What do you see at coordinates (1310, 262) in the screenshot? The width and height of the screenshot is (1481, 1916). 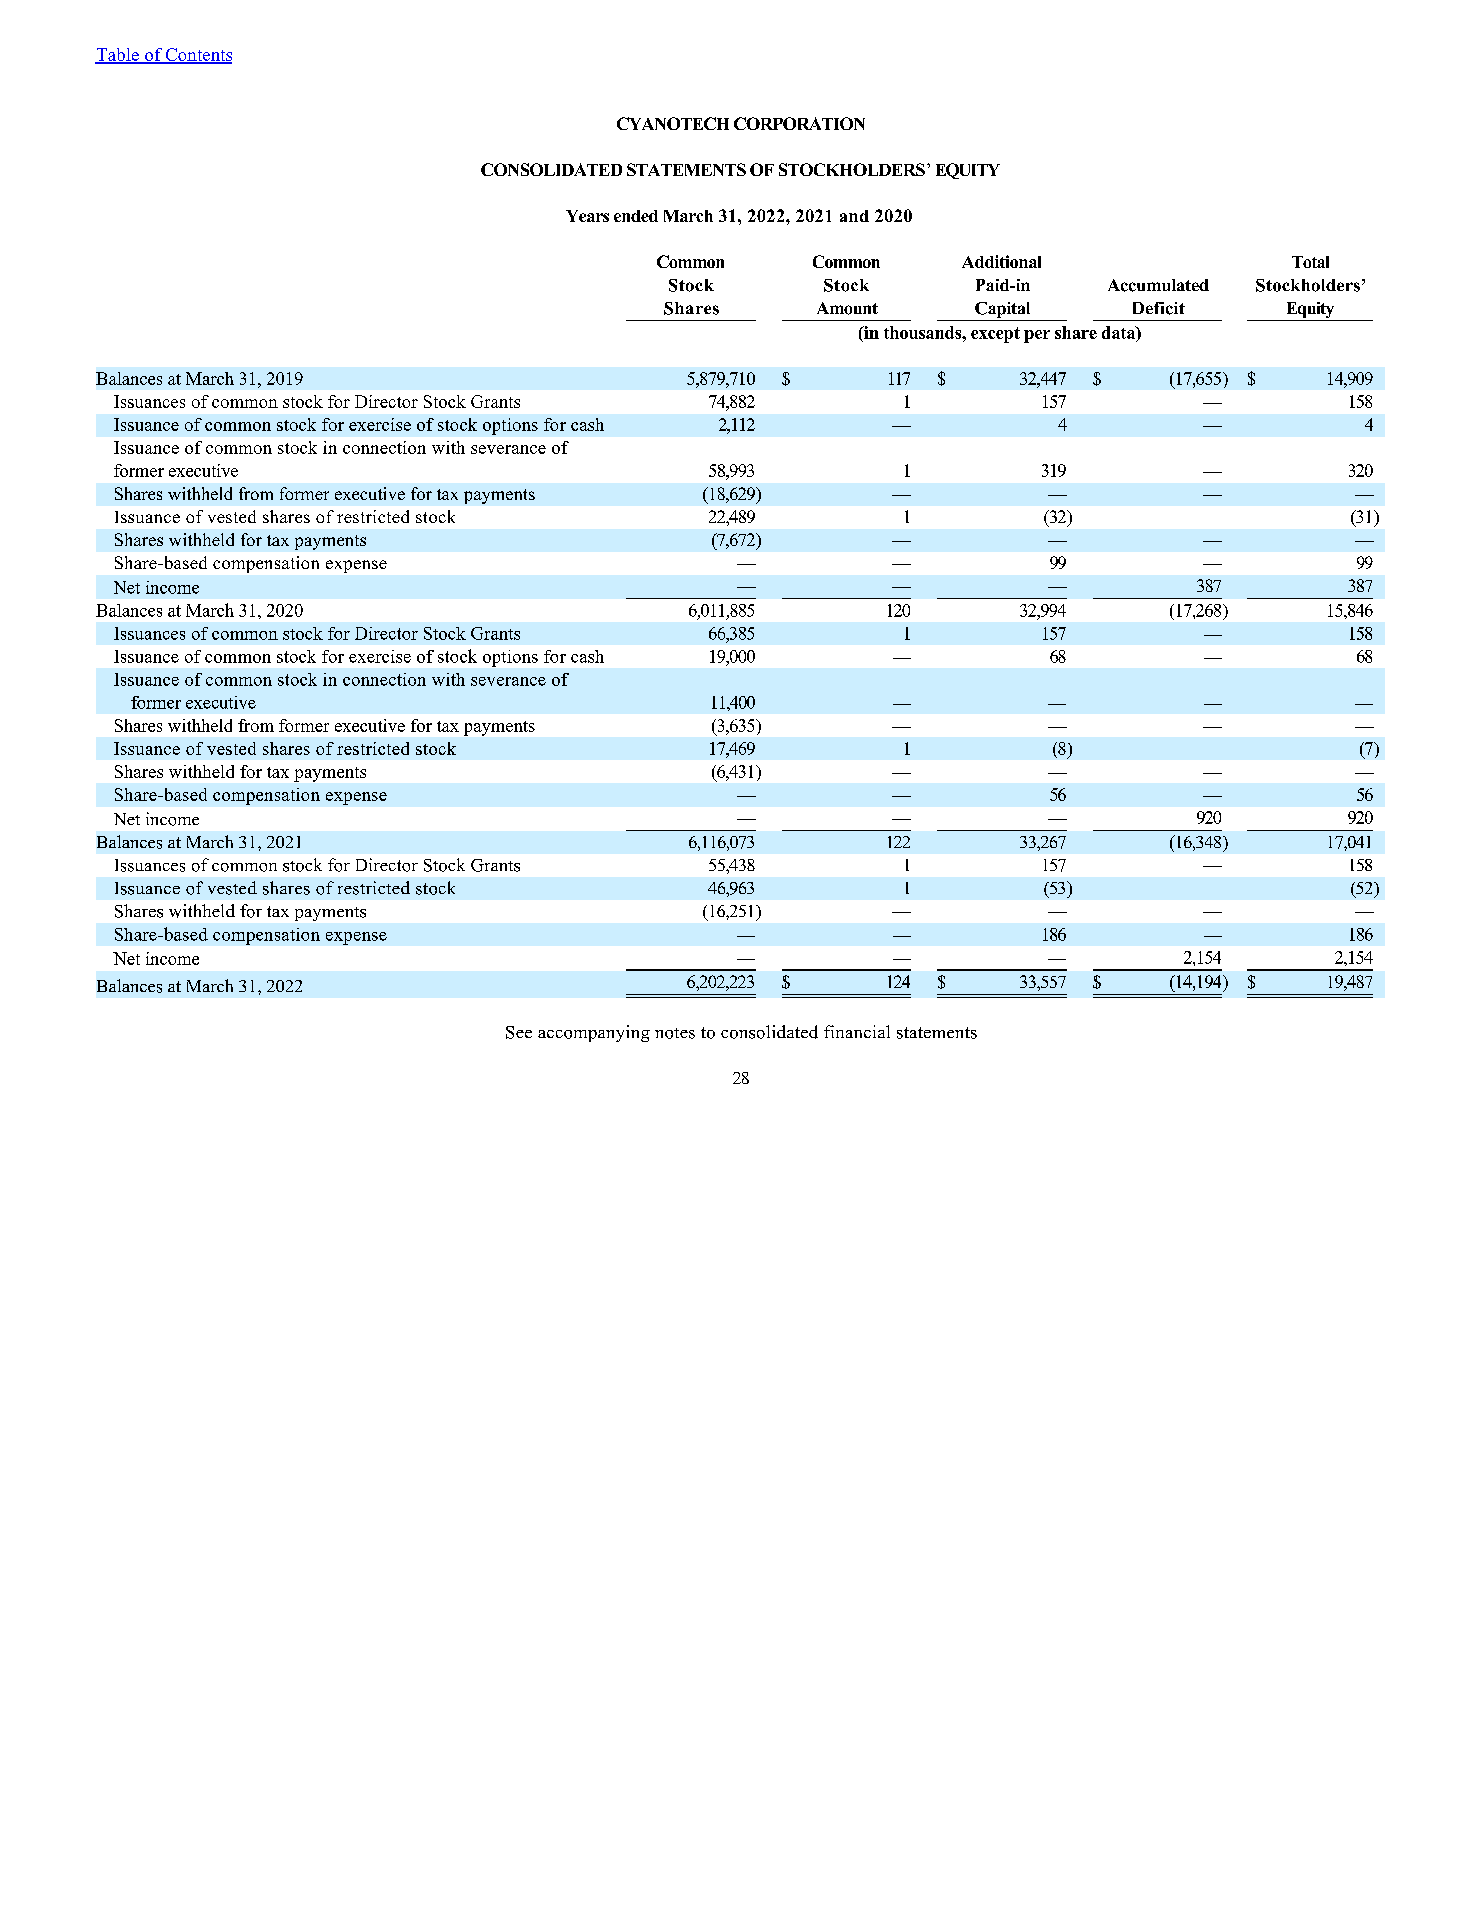 I see `Total` at bounding box center [1310, 262].
